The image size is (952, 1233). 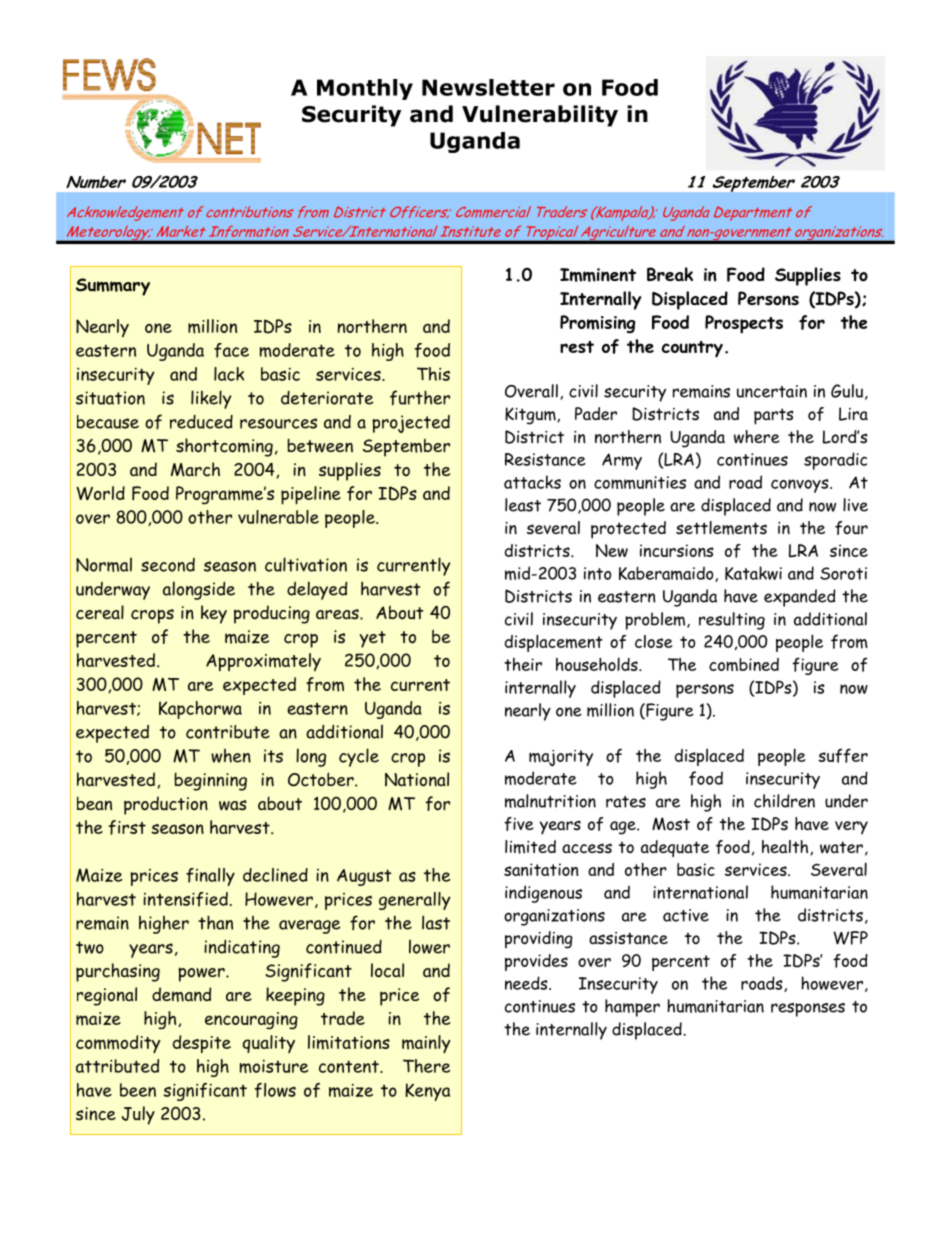 What do you see at coordinates (540, 116) in the screenshot?
I see `Vulnerability` at bounding box center [540, 116].
